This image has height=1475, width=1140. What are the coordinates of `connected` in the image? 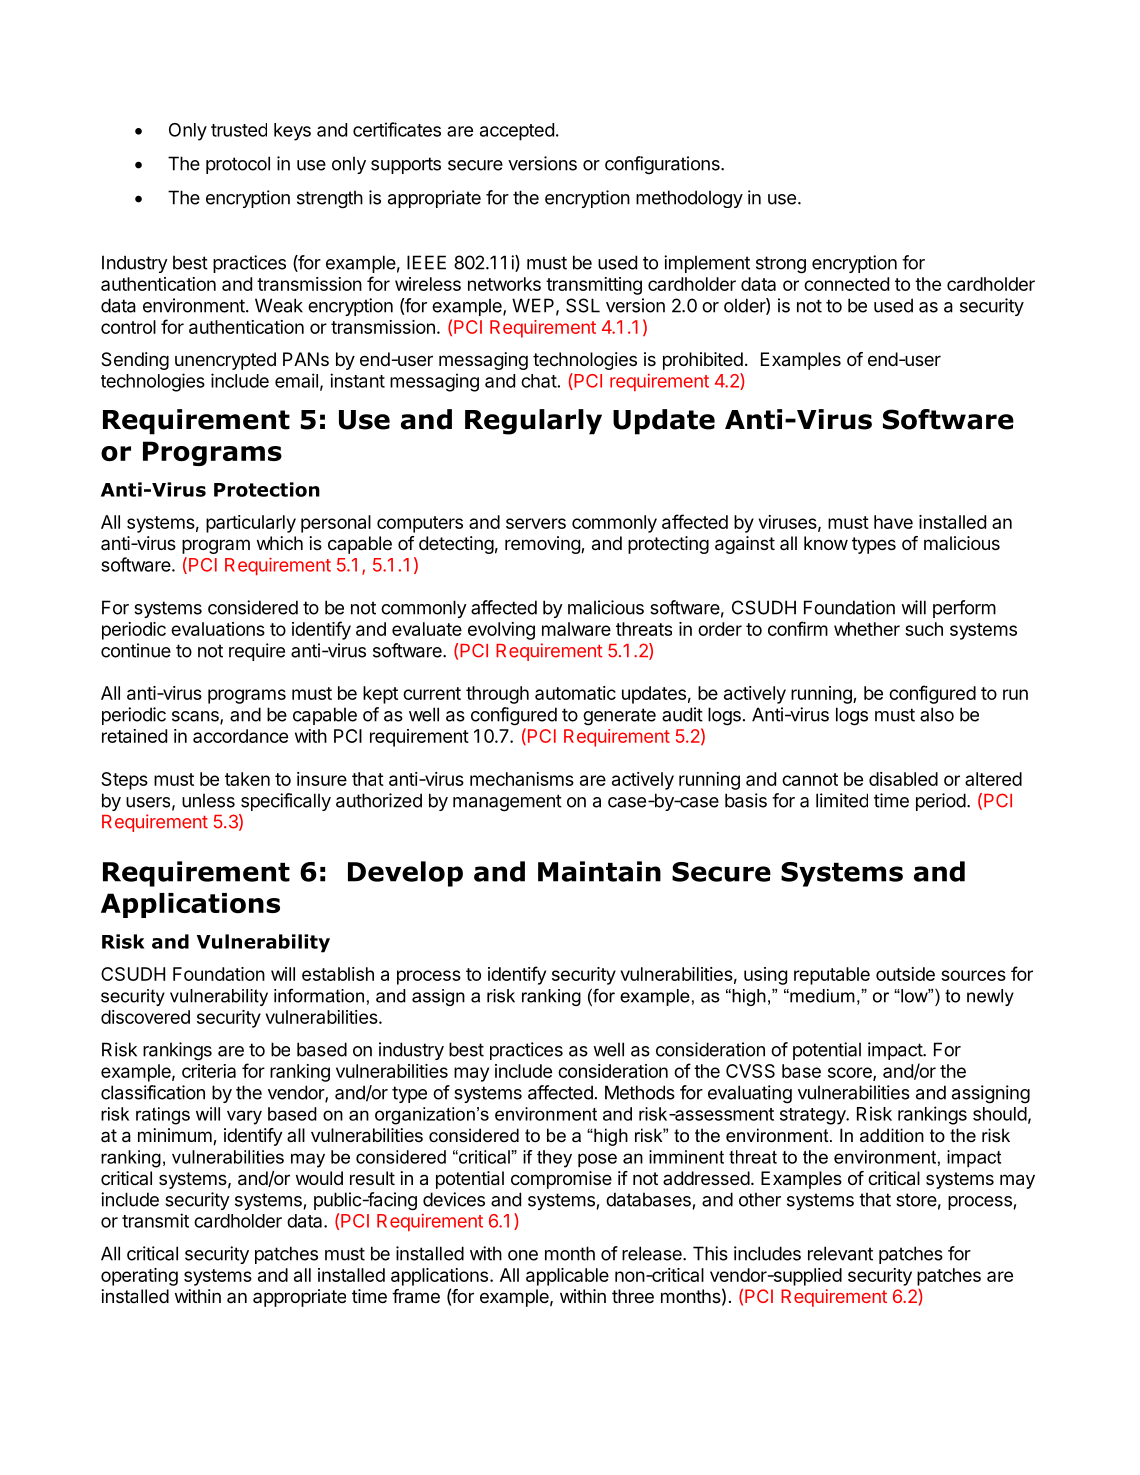 It's located at (846, 284).
